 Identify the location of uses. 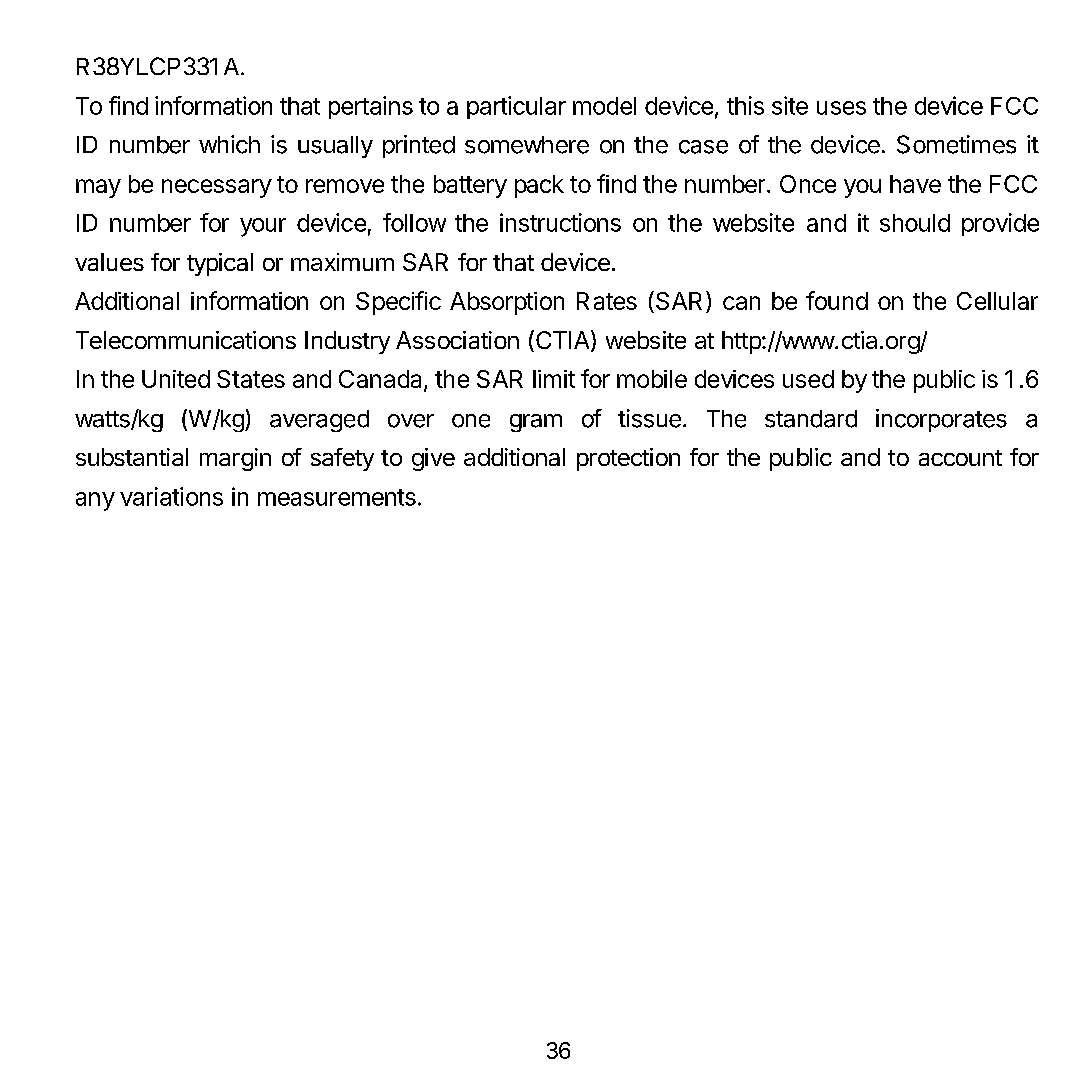
(841, 108).
